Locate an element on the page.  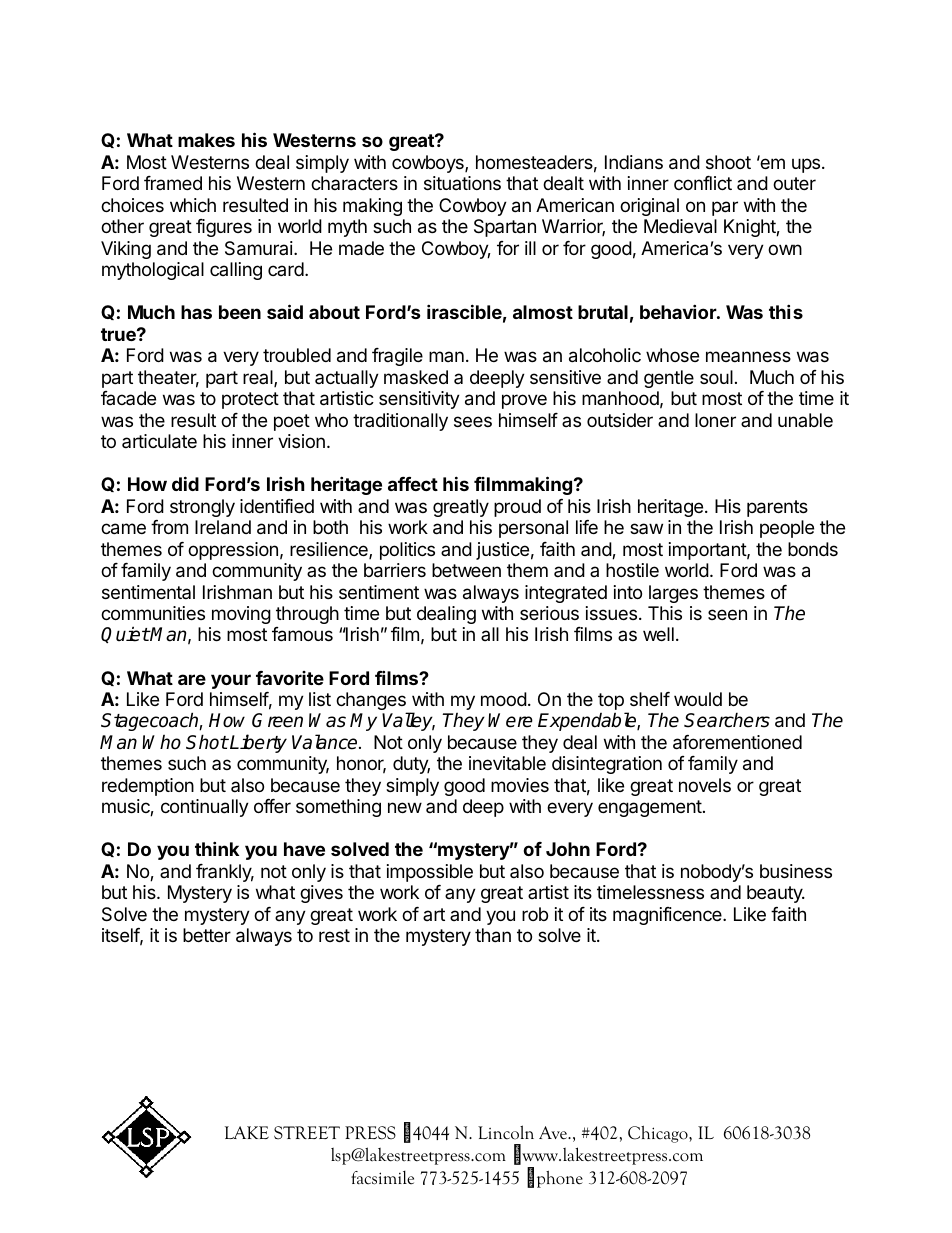
sees is located at coordinates (473, 421).
